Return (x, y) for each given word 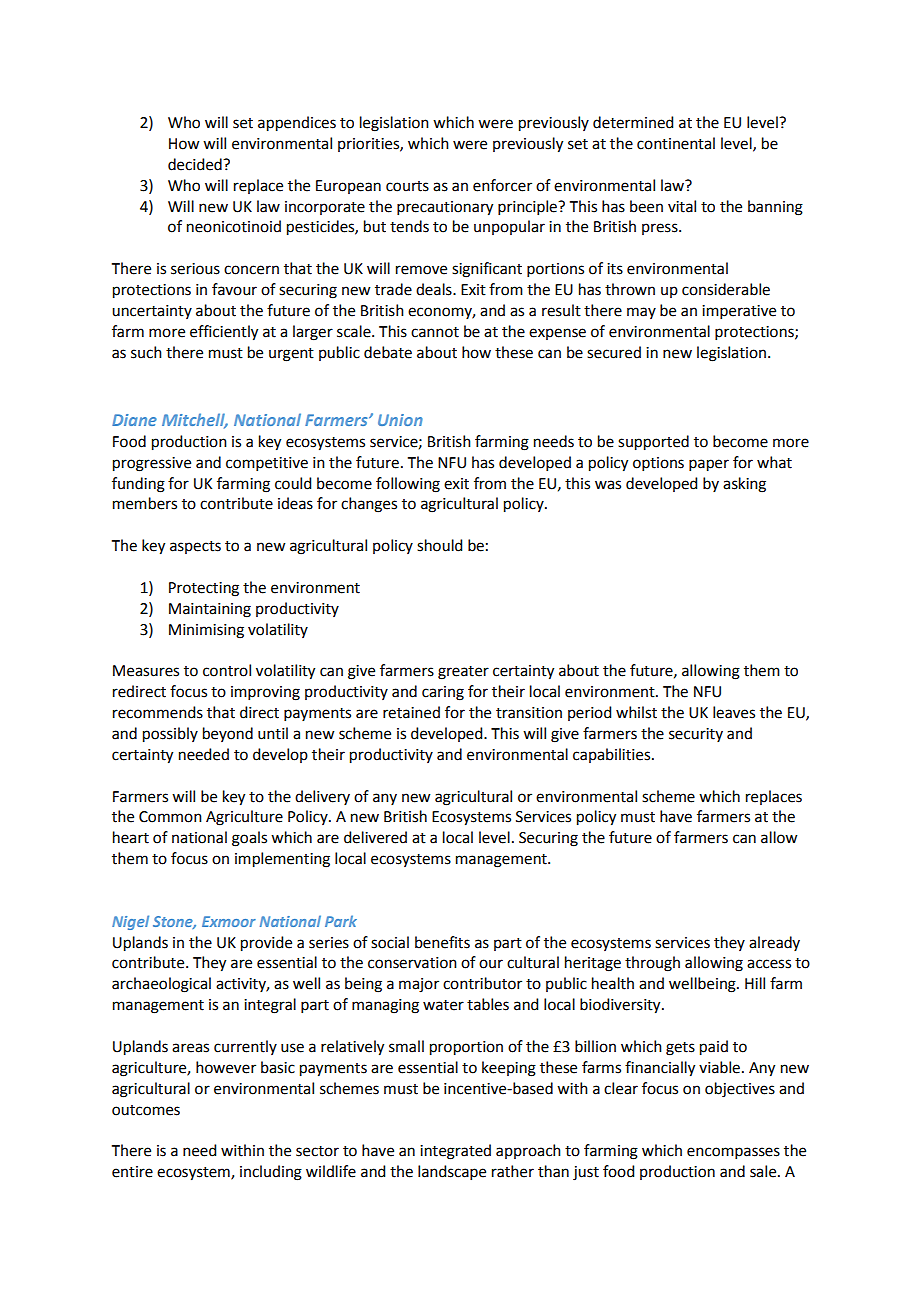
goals (249, 839)
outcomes (146, 1110)
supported (653, 443)
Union (400, 420)
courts (407, 186)
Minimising (206, 631)
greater (463, 673)
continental (676, 143)
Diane (134, 420)
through (652, 964)
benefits (442, 942)
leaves (734, 712)
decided (196, 164)
